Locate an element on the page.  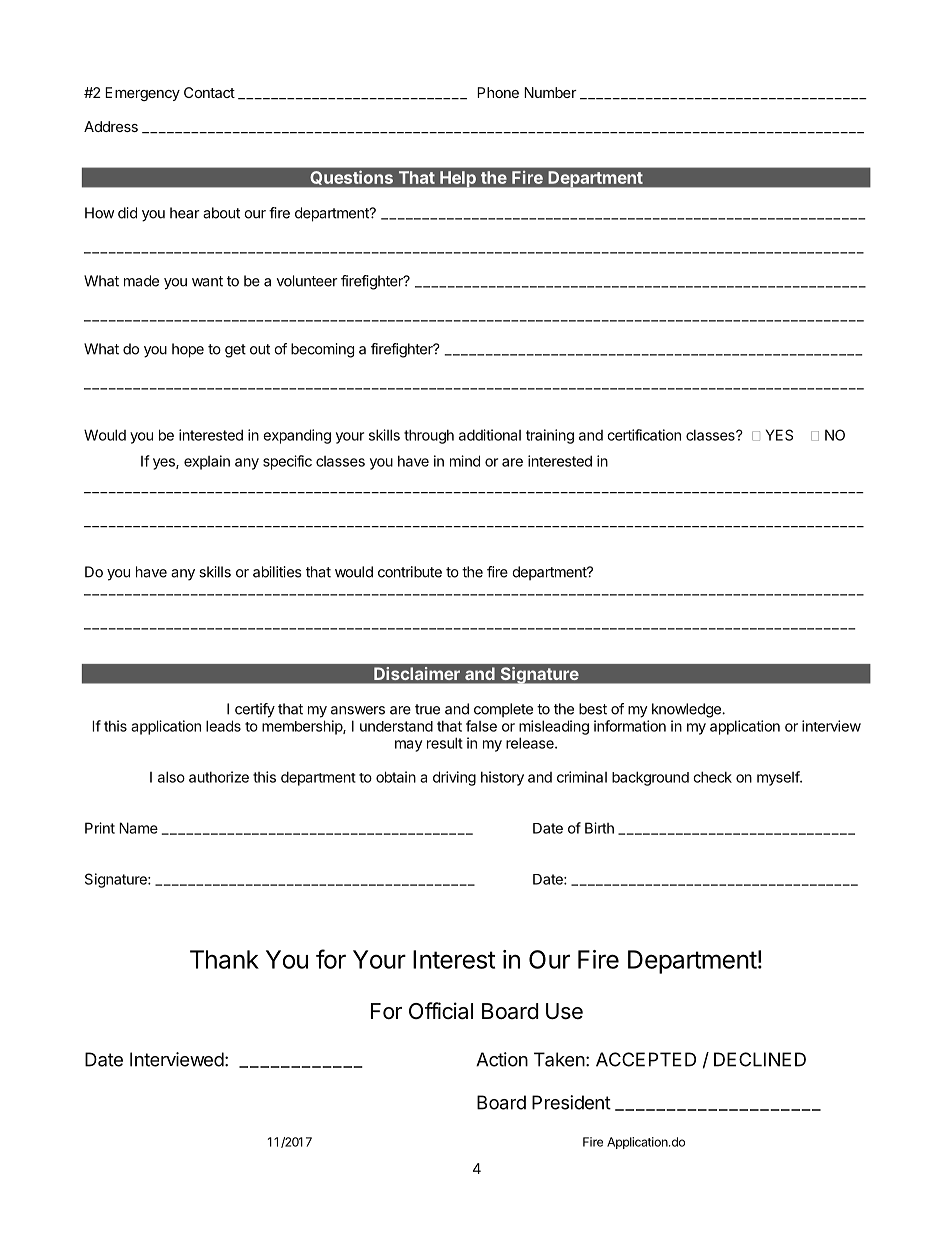
Number is located at coordinates (550, 92).
